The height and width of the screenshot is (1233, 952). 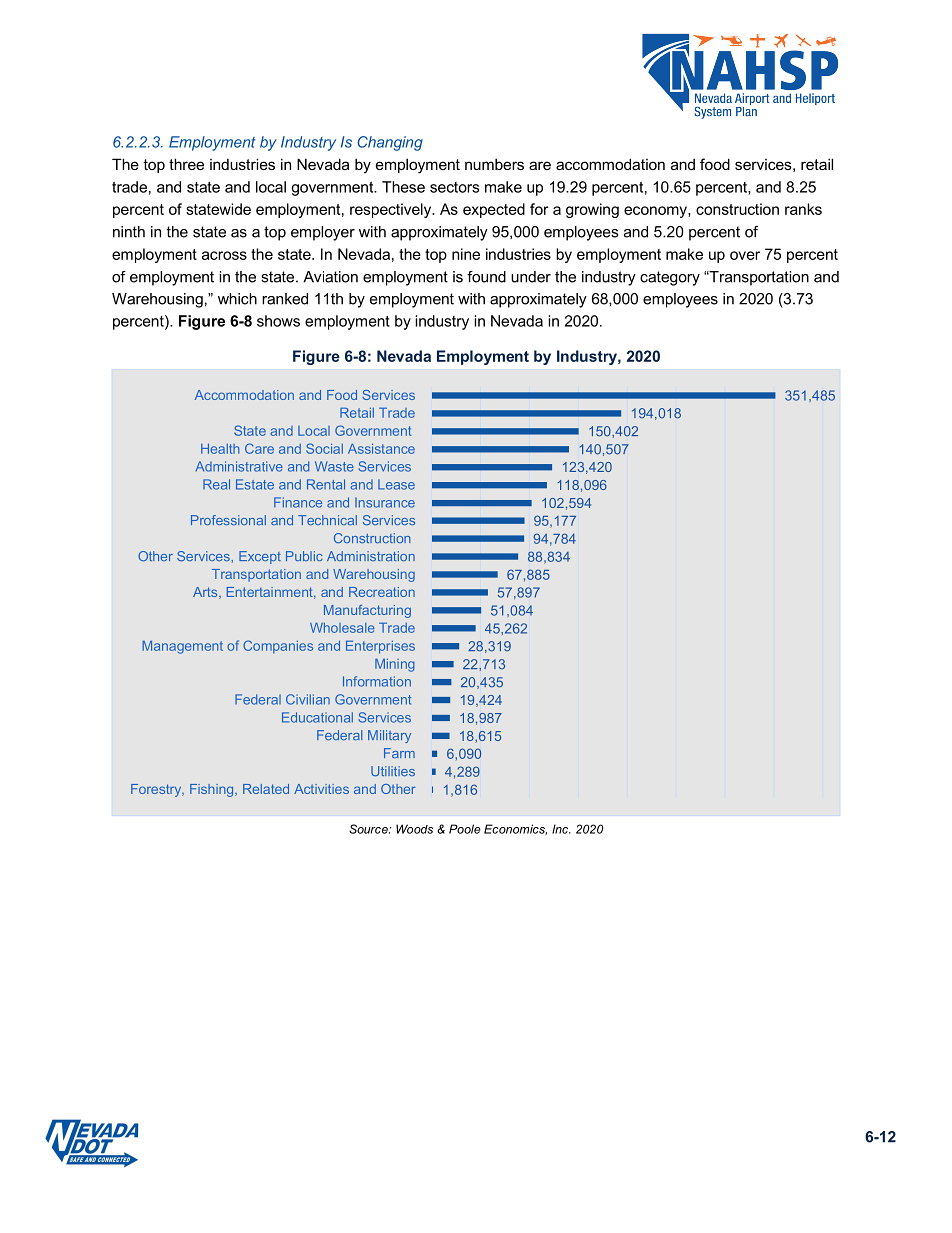 What do you see at coordinates (382, 592) in the screenshot?
I see `Recreation` at bounding box center [382, 592].
